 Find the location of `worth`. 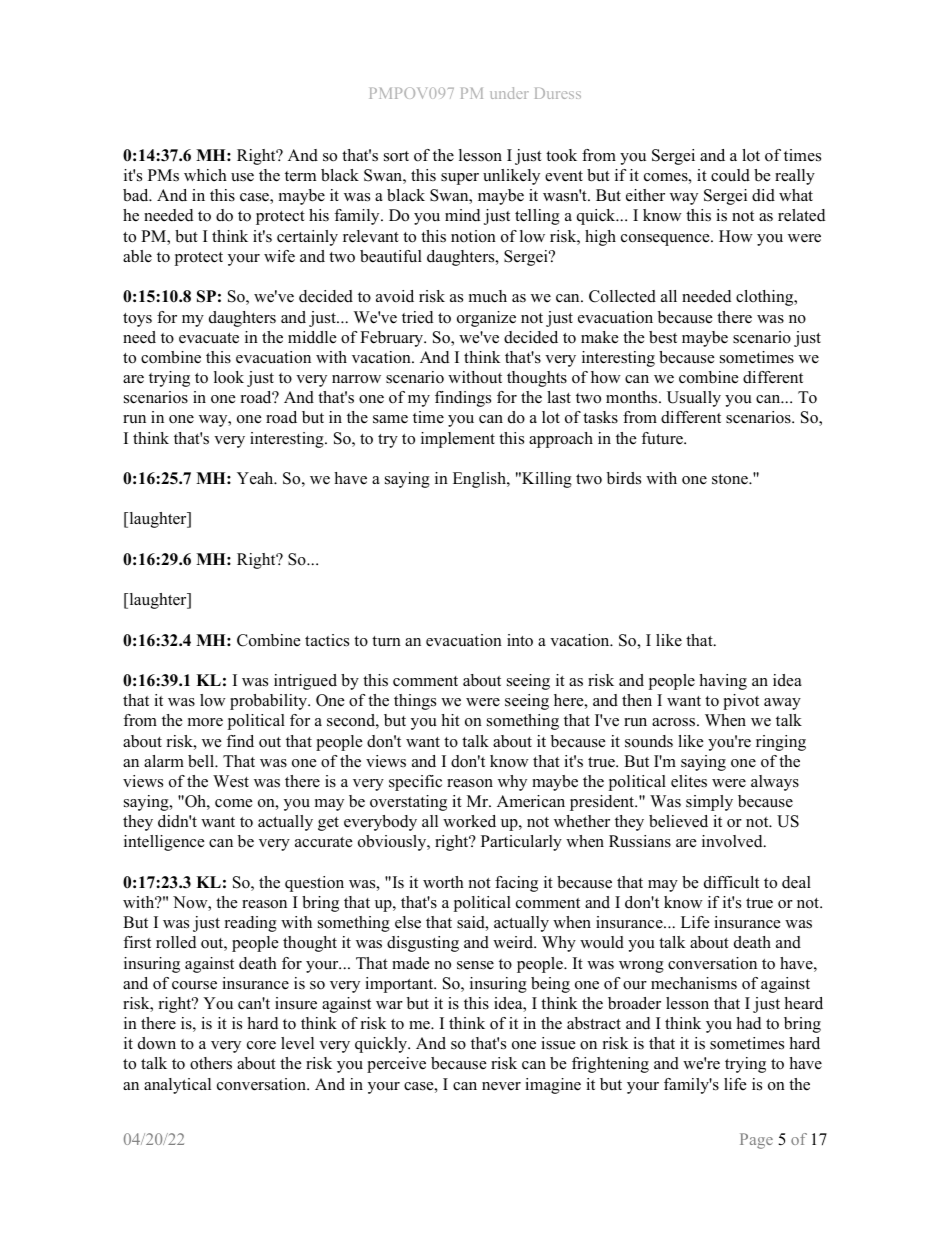

worth is located at coordinates (443, 882).
